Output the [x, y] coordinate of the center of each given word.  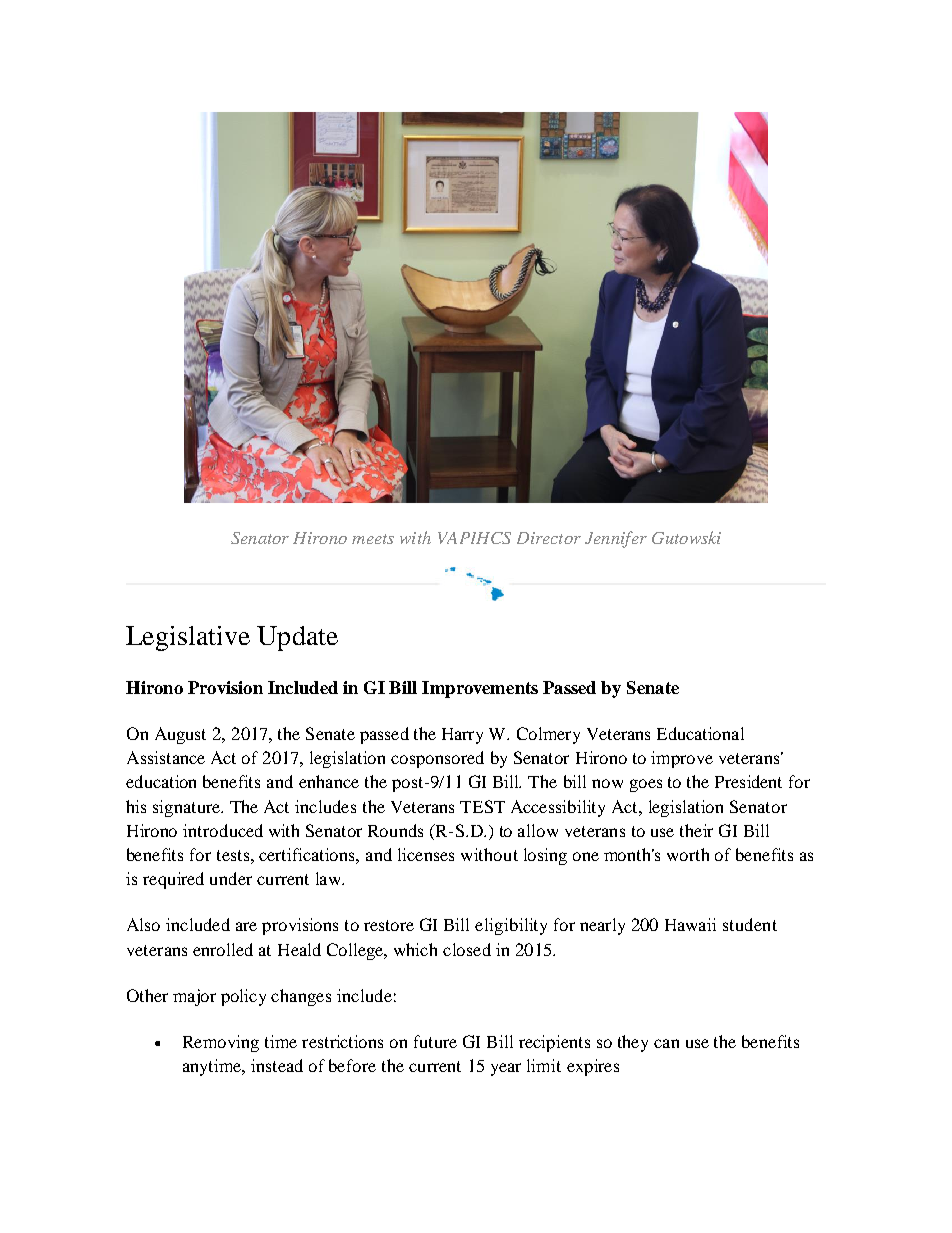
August [180, 735]
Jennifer [616, 539]
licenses [426, 854]
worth [688, 854]
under [231, 878]
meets [373, 539]
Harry [462, 736]
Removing [221, 1043]
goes [646, 785]
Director [549, 538]
